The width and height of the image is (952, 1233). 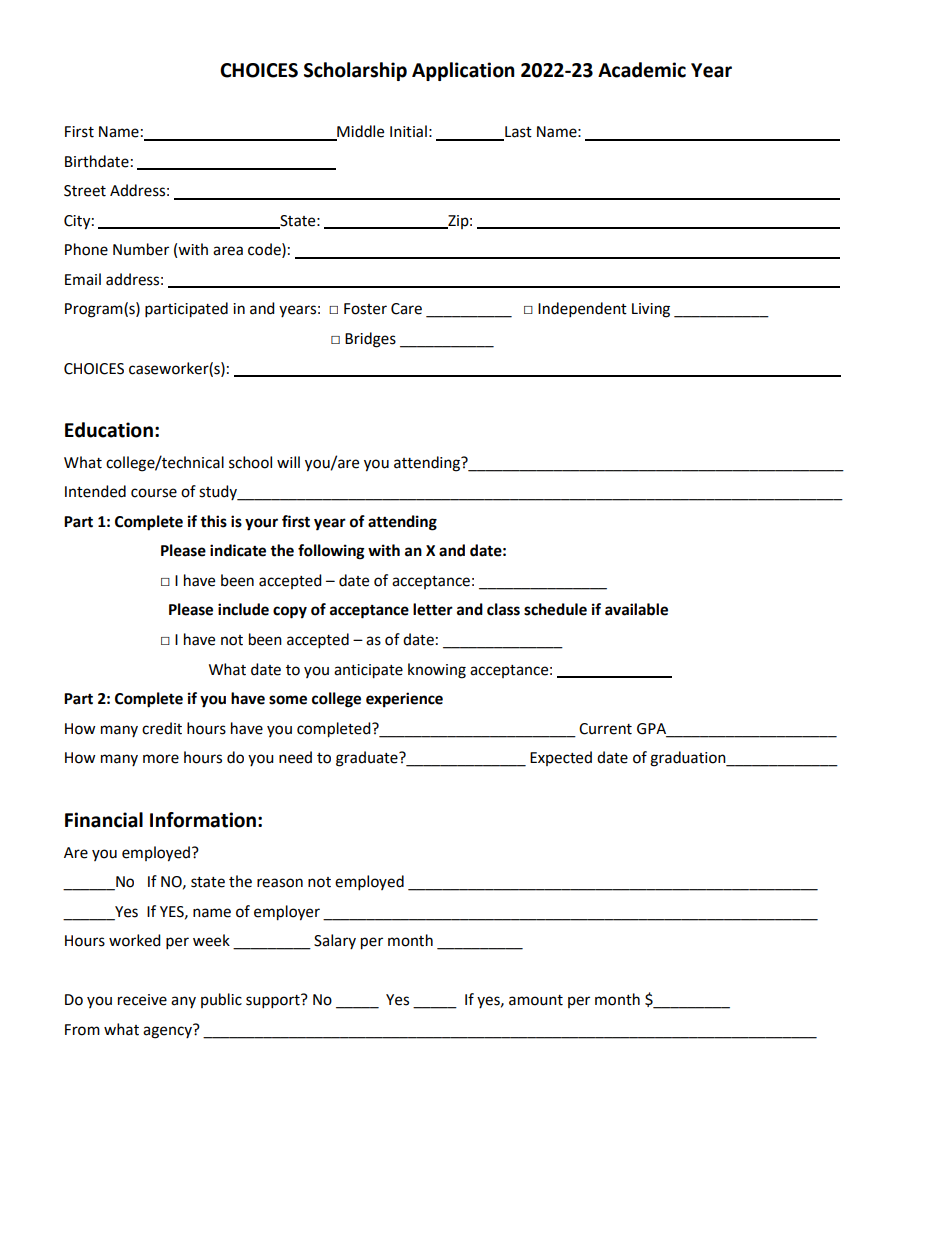 What do you see at coordinates (142, 1000) in the image?
I see `receive` at bounding box center [142, 1000].
